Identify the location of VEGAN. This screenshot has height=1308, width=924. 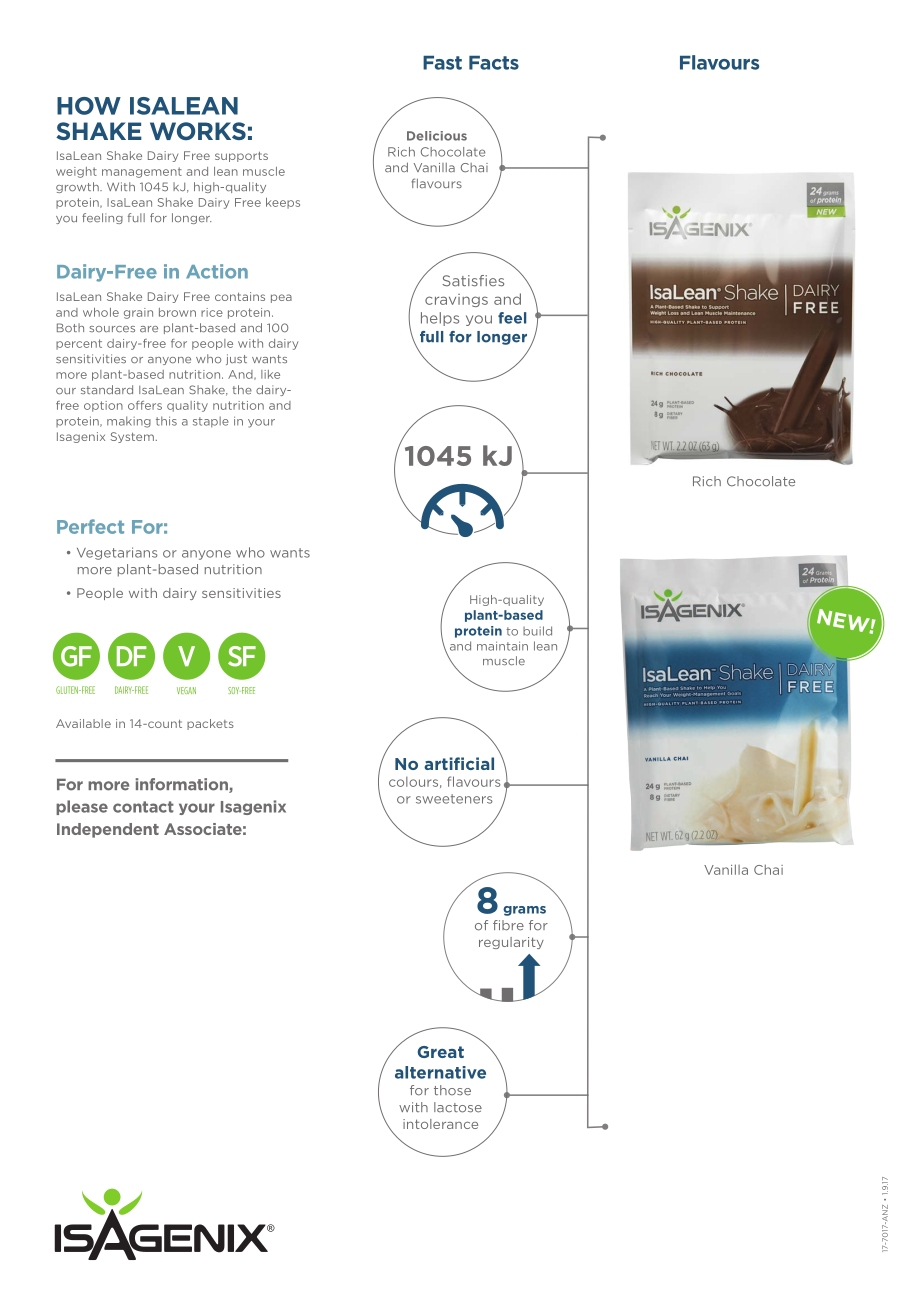
(186, 690).
